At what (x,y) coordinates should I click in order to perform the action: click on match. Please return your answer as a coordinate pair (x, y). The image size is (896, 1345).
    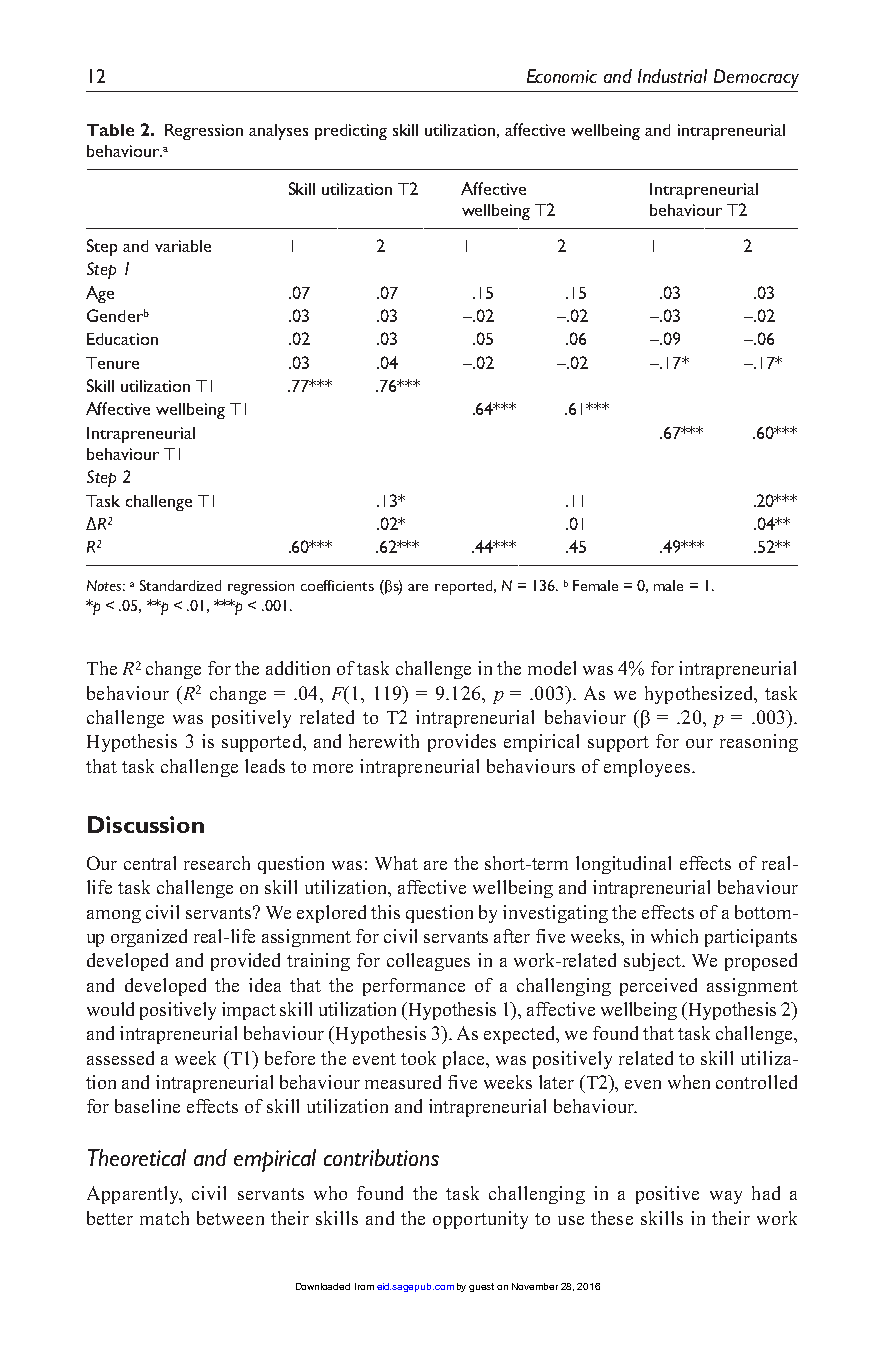
    Looking at the image, I should click on (164, 1218).
